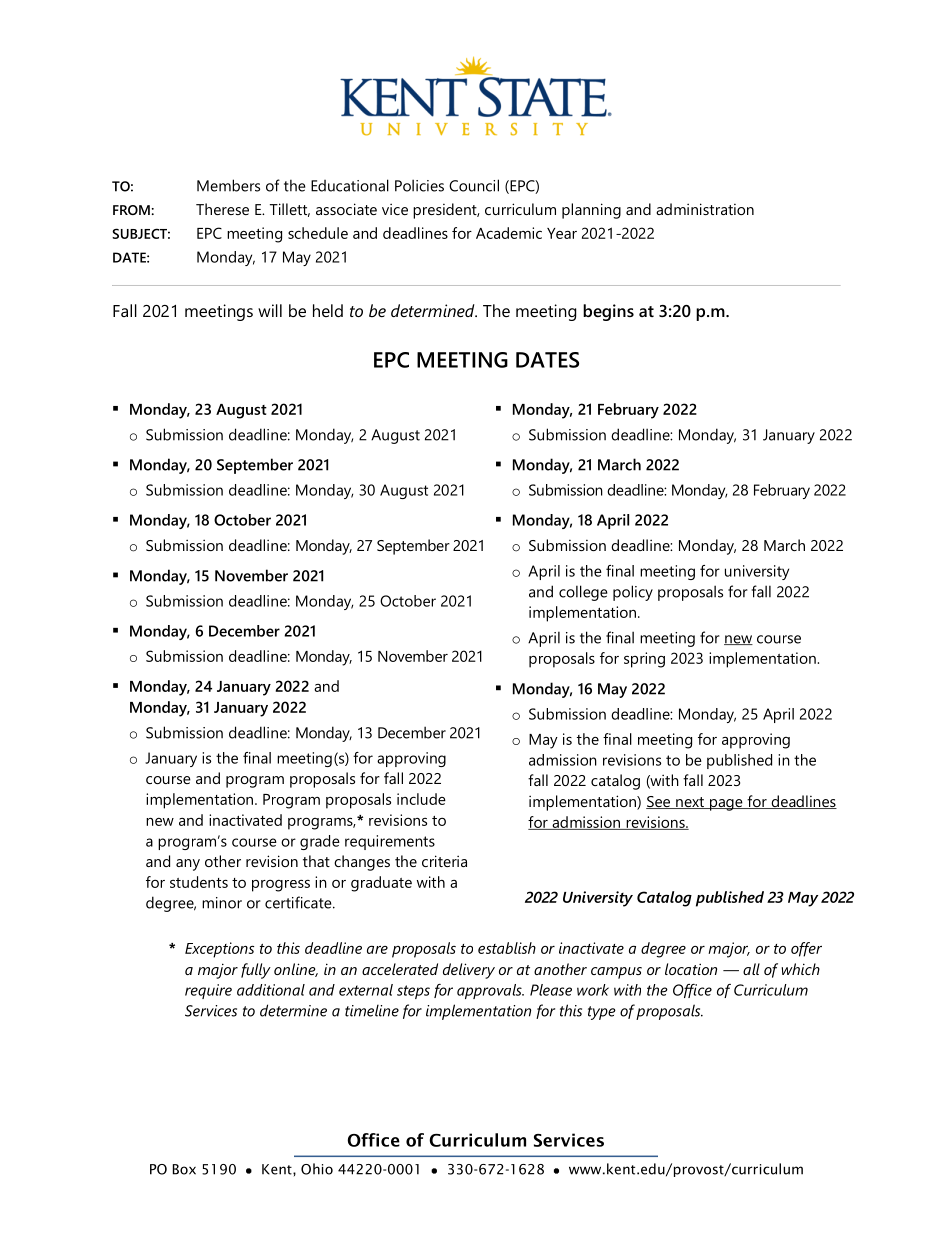 Image resolution: width=952 pixels, height=1233 pixels. What do you see at coordinates (222, 903) in the page?
I see `minor` at bounding box center [222, 903].
